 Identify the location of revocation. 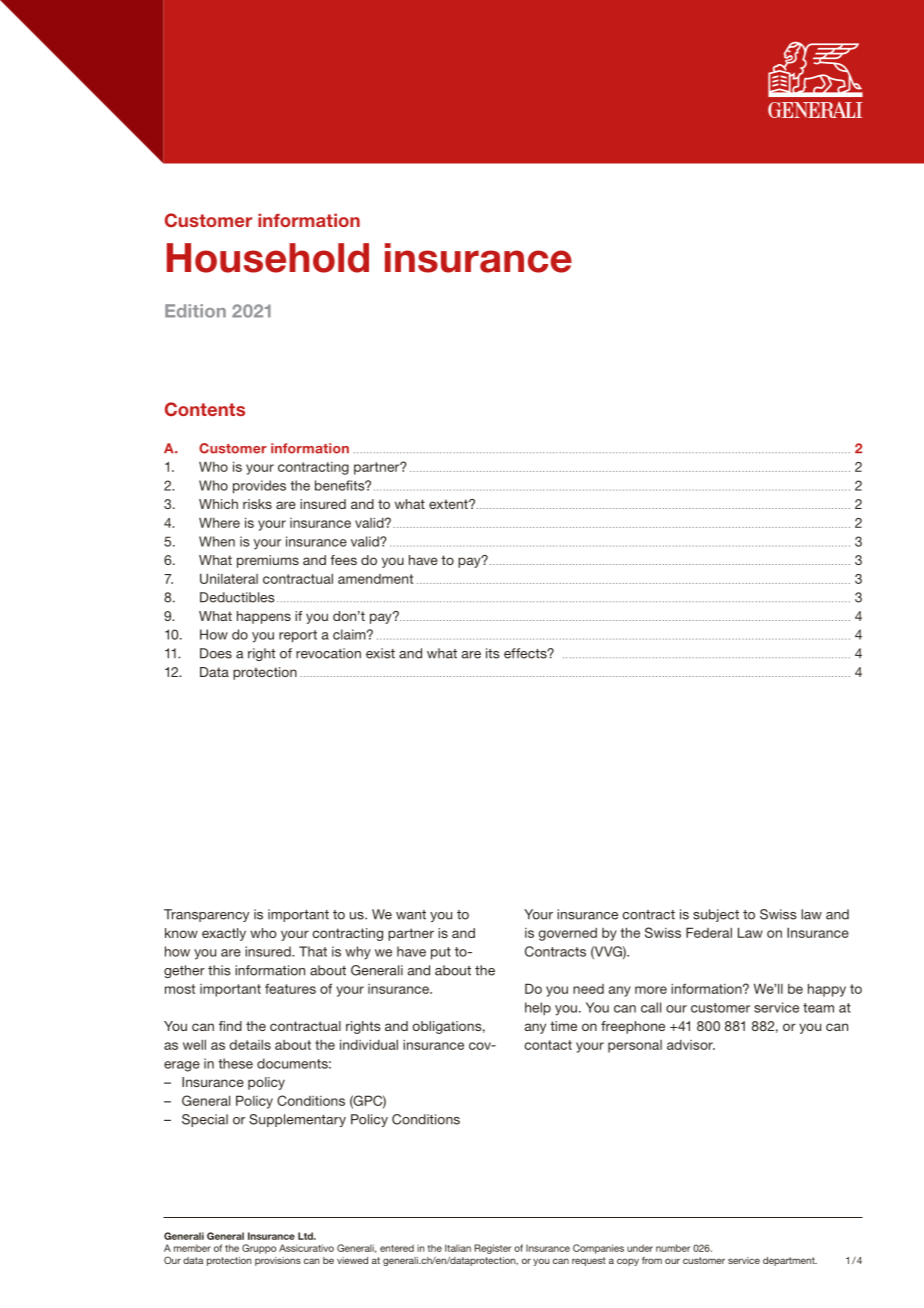
(328, 653).
